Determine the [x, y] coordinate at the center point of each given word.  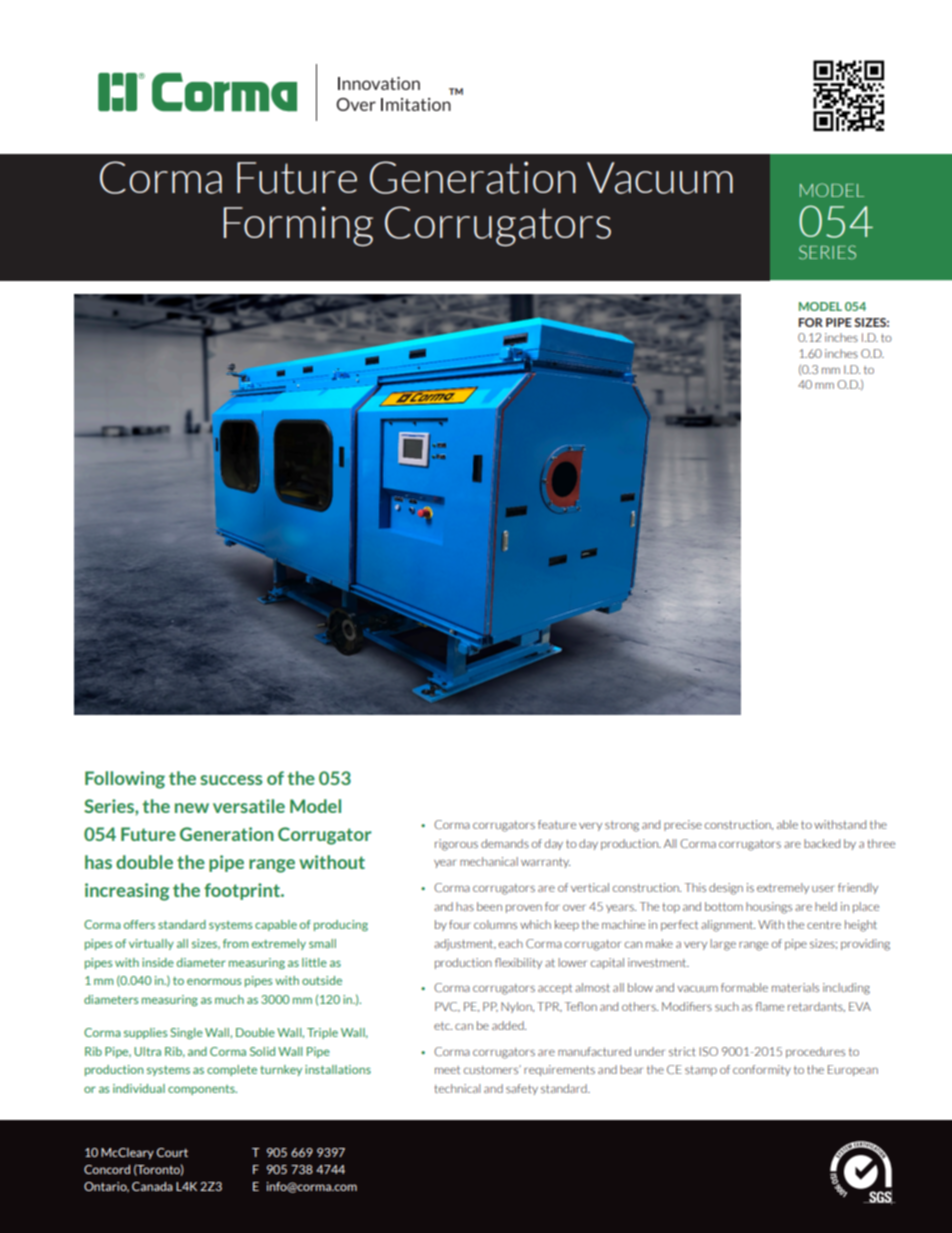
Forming [298, 226]
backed [822, 843]
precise [683, 825]
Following [125, 780]
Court [172, 1152]
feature [557, 824]
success [231, 780]
